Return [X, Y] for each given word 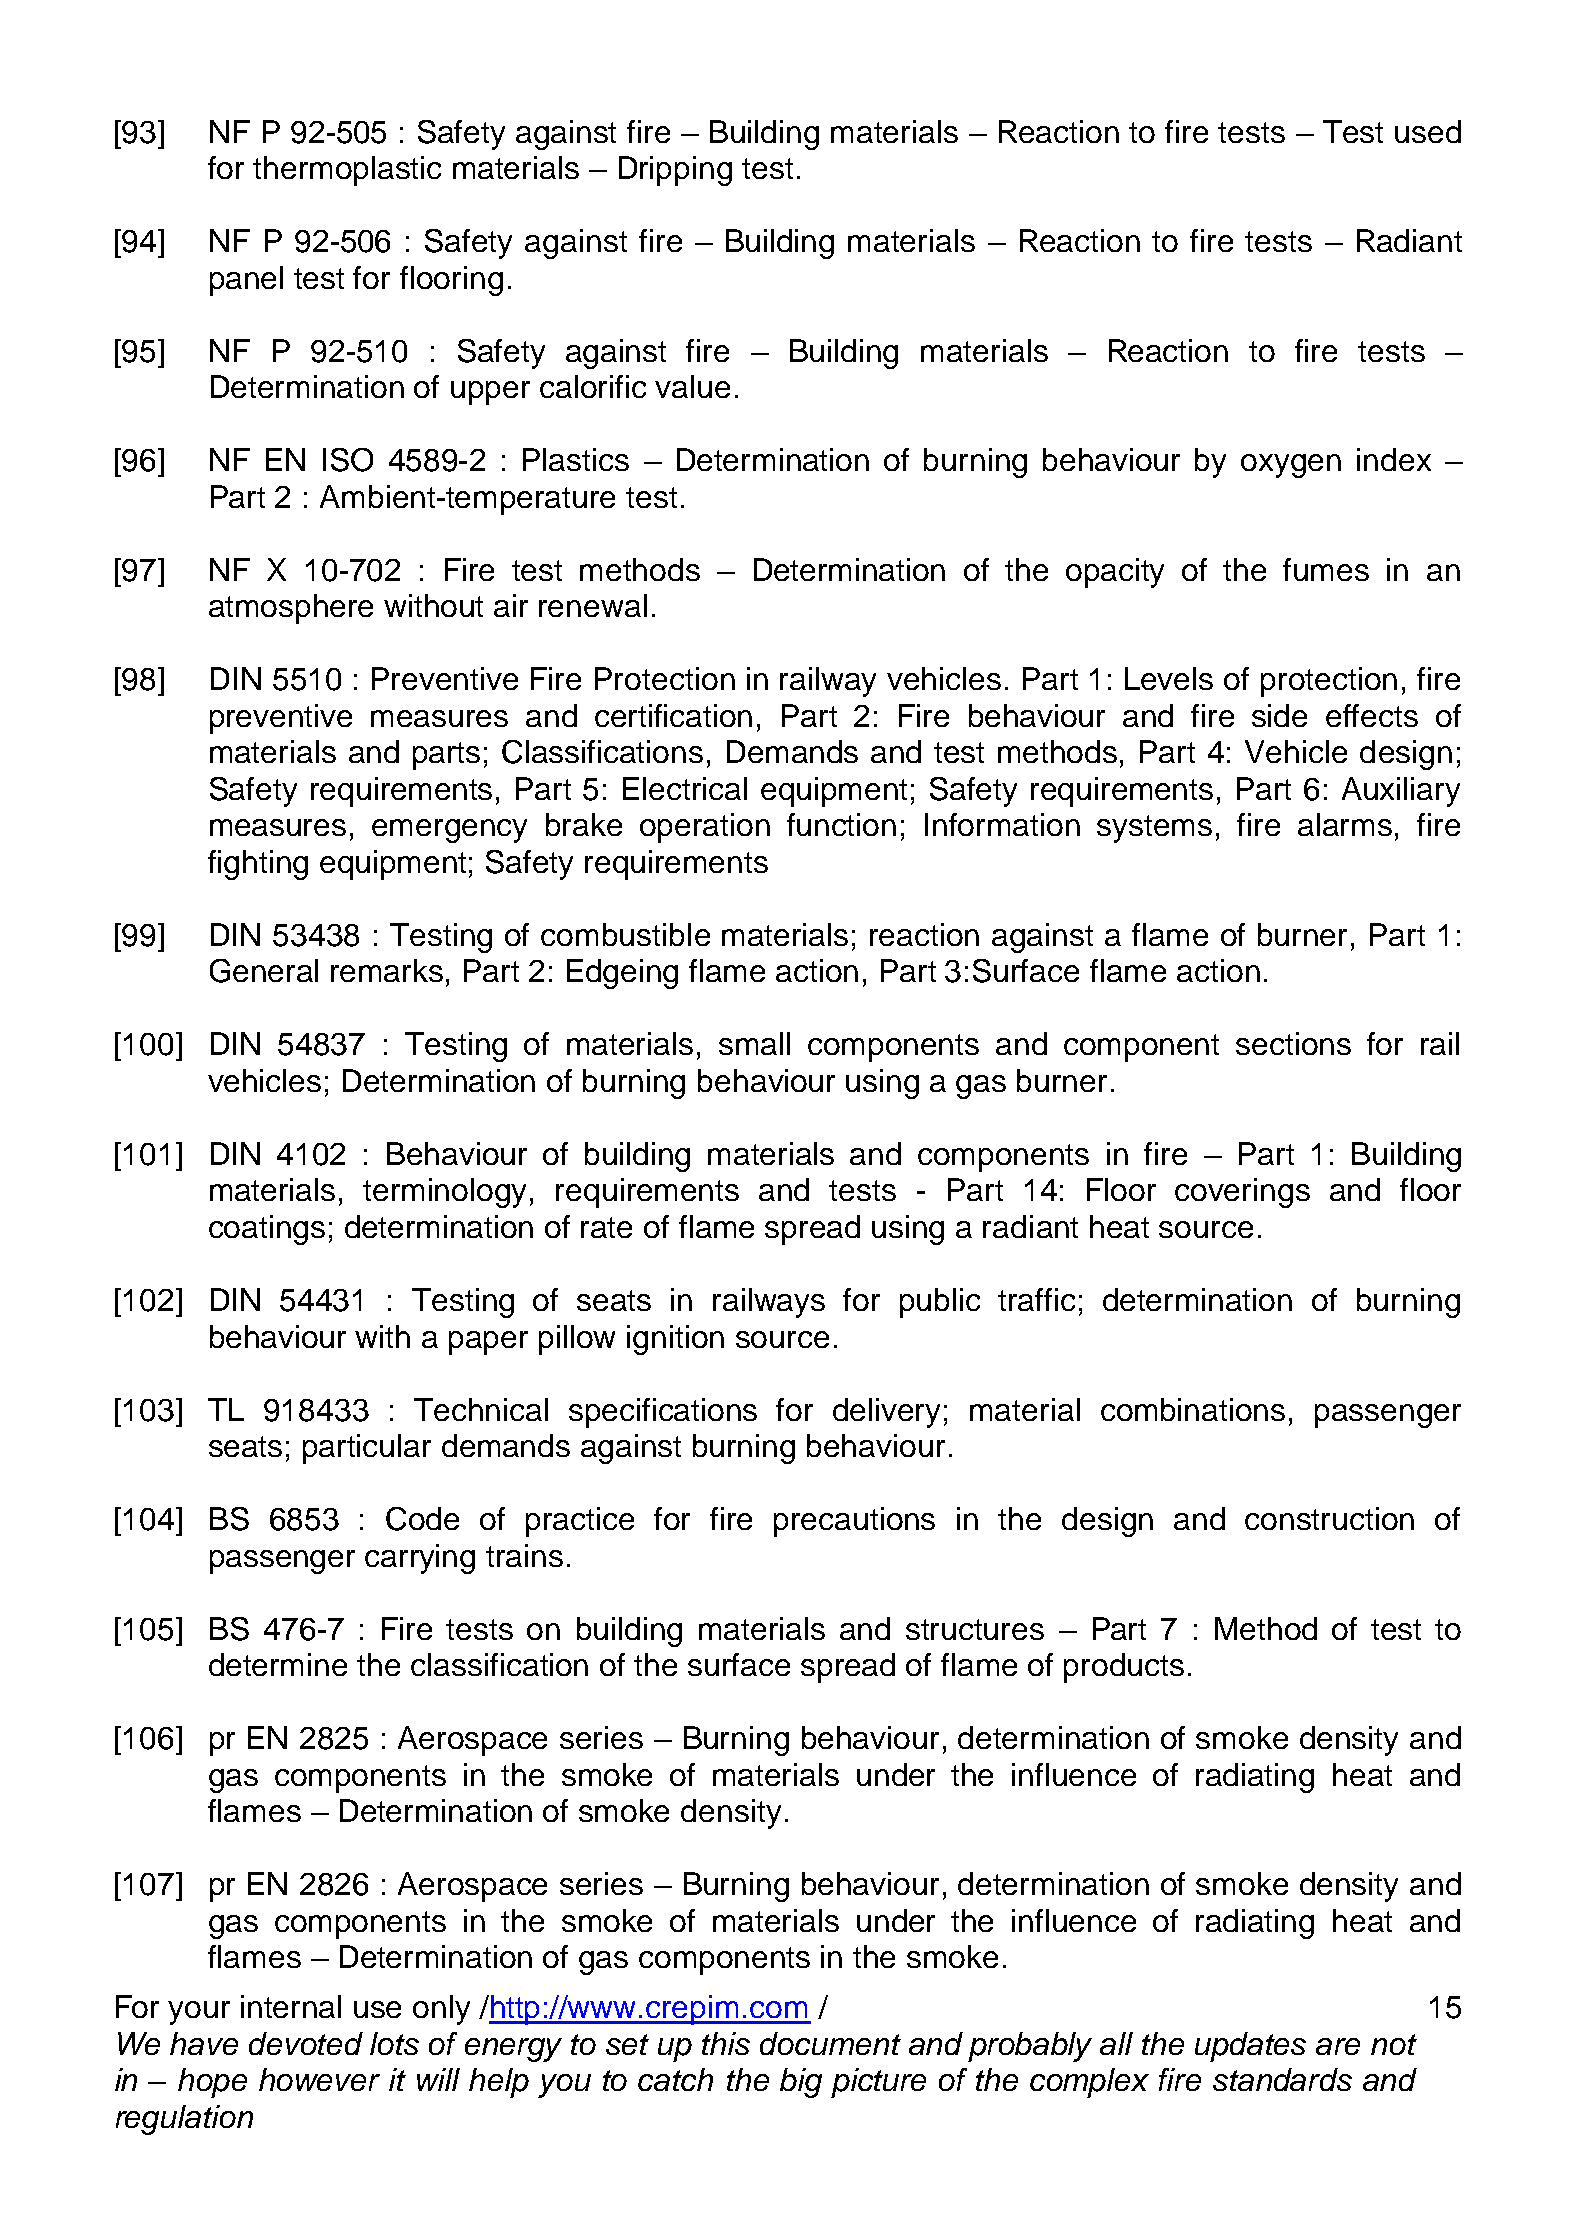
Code [422, 1519]
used [1428, 131]
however [319, 2079]
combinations [1193, 1409]
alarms [1345, 824]
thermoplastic [347, 171]
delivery [886, 1413]
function [841, 824]
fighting [258, 865]
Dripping [675, 171]
